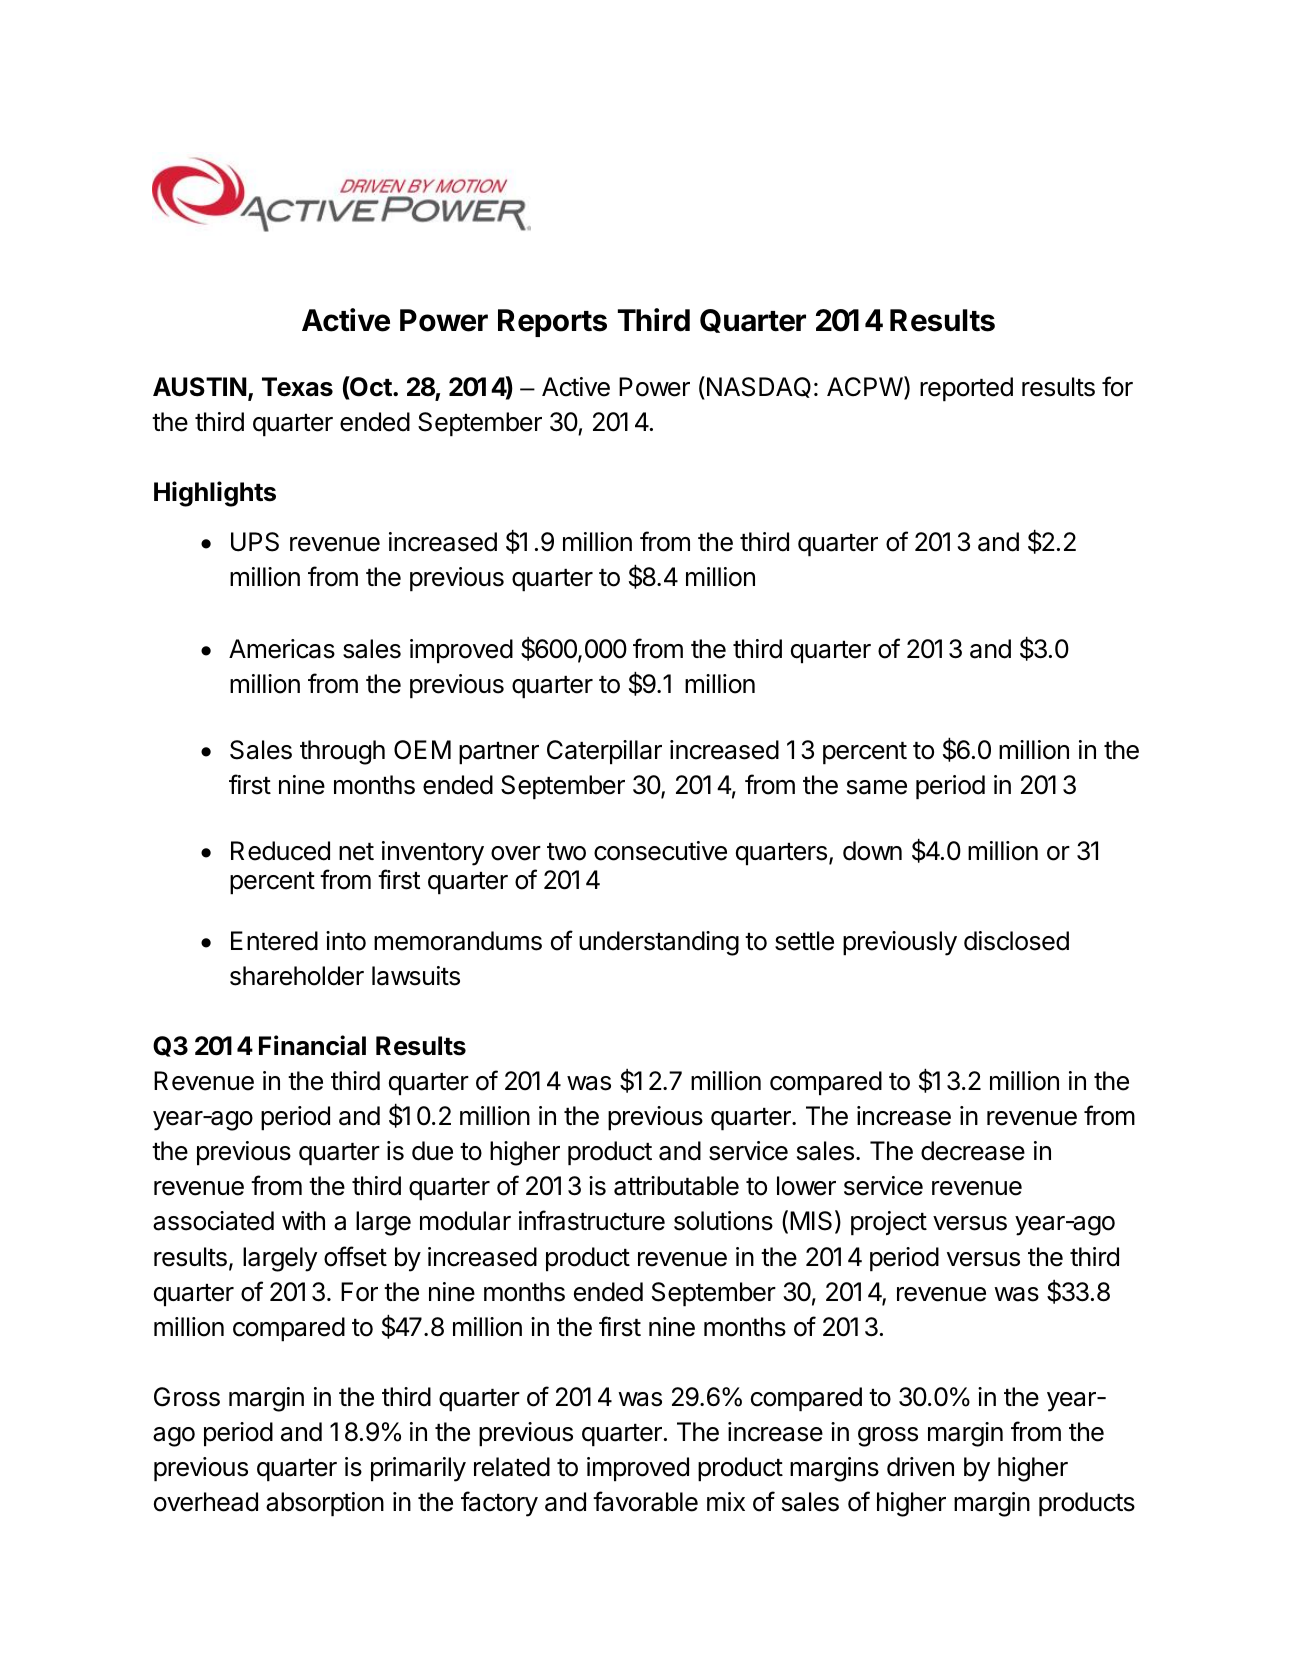 The image size is (1297, 1679). I want to click on Texas, so click(297, 387).
